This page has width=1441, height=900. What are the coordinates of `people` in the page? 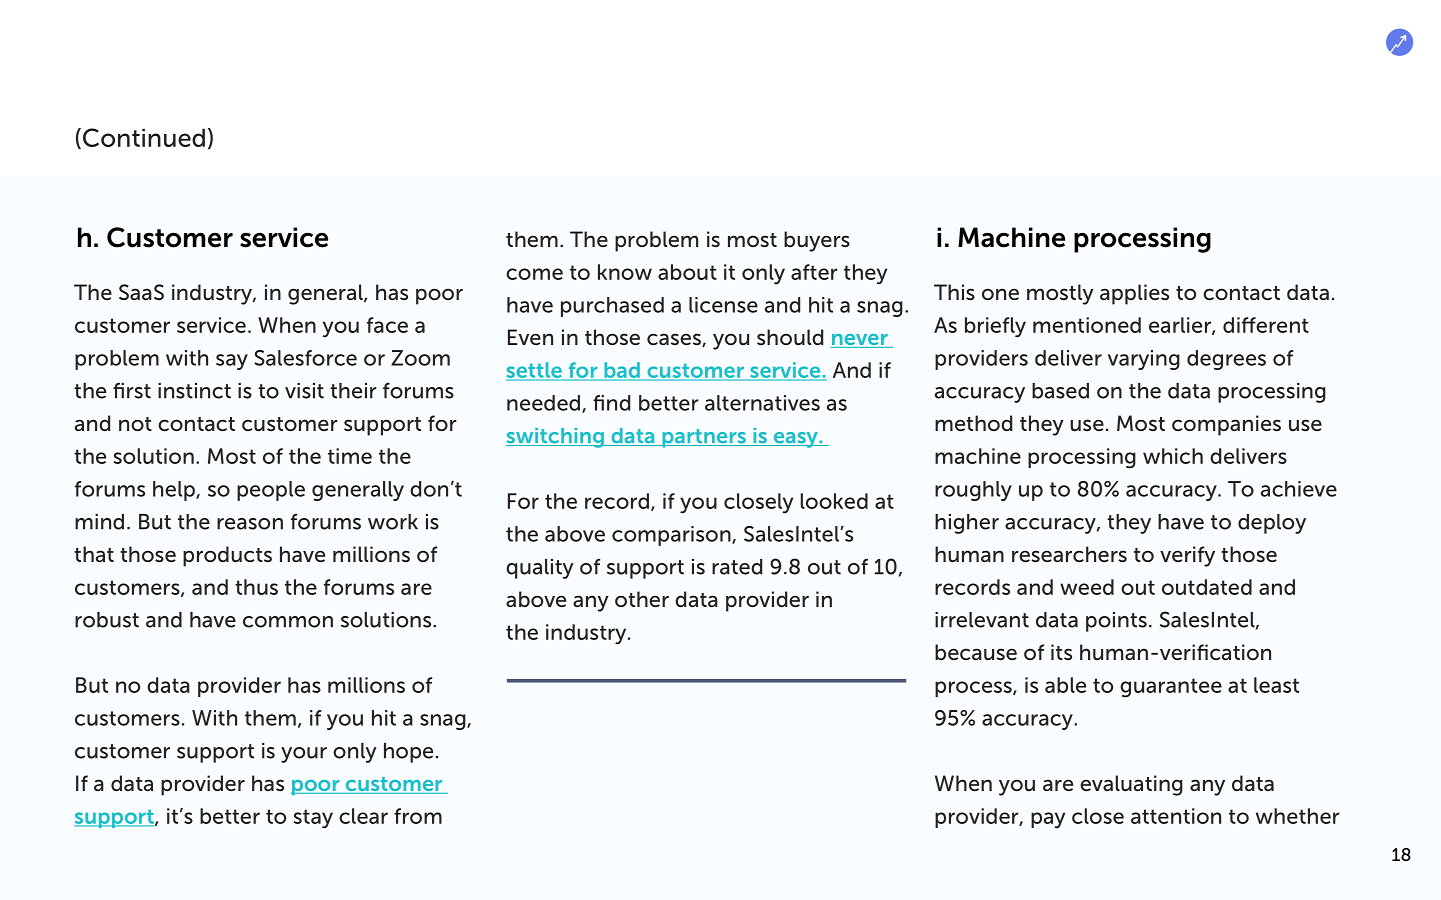 It's located at (271, 491).
